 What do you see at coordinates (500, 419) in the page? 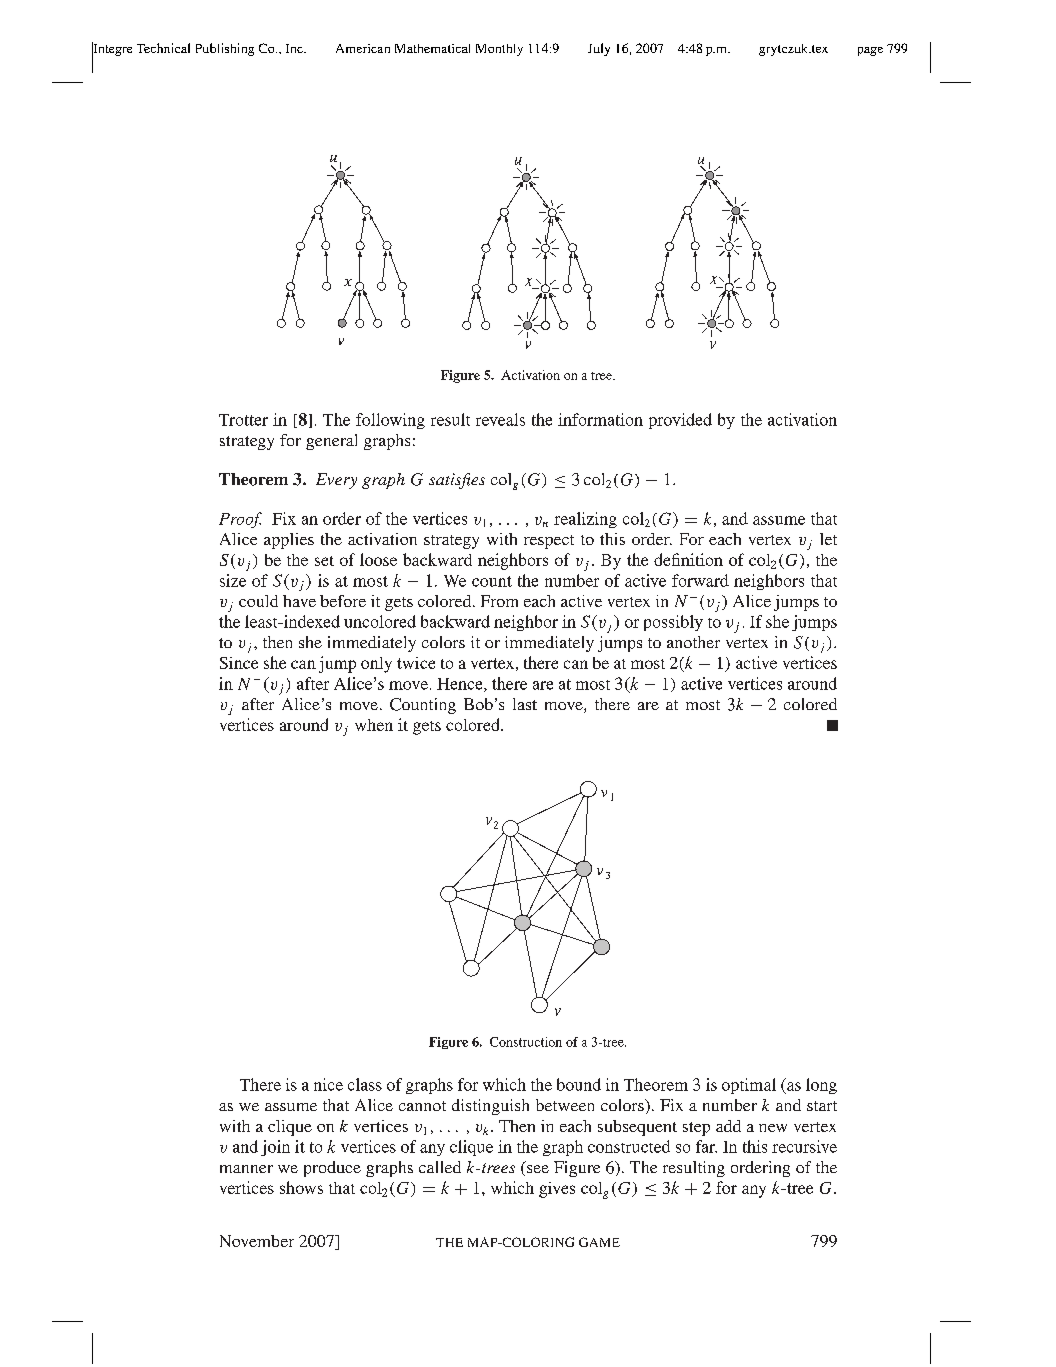
I see `reveals` at bounding box center [500, 419].
